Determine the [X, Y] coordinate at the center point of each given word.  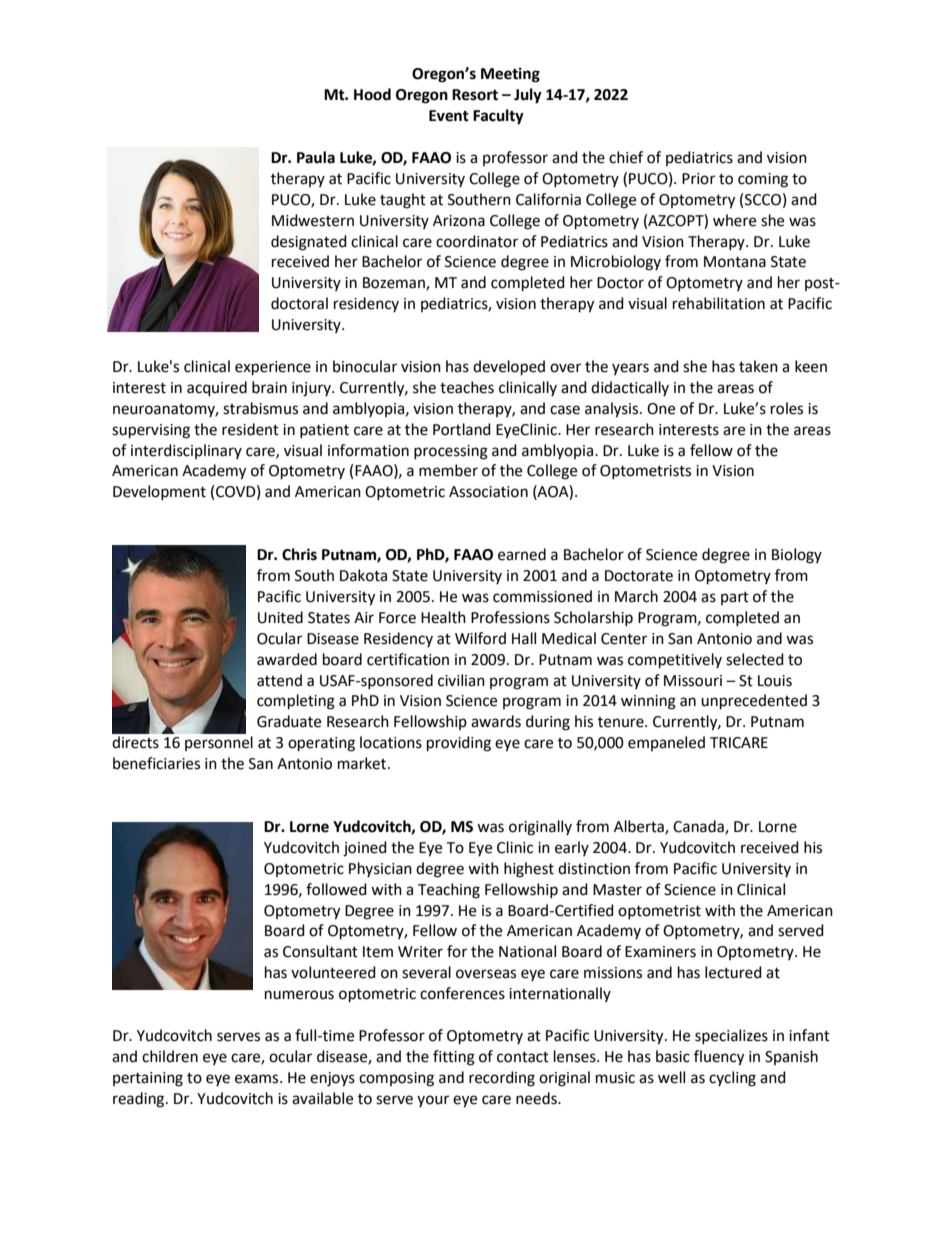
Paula [316, 157]
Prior [698, 179]
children [170, 1056]
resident [250, 429]
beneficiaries [156, 763]
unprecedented [754, 702]
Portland [462, 429]
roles [787, 408]
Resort [475, 95]
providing [459, 744]
